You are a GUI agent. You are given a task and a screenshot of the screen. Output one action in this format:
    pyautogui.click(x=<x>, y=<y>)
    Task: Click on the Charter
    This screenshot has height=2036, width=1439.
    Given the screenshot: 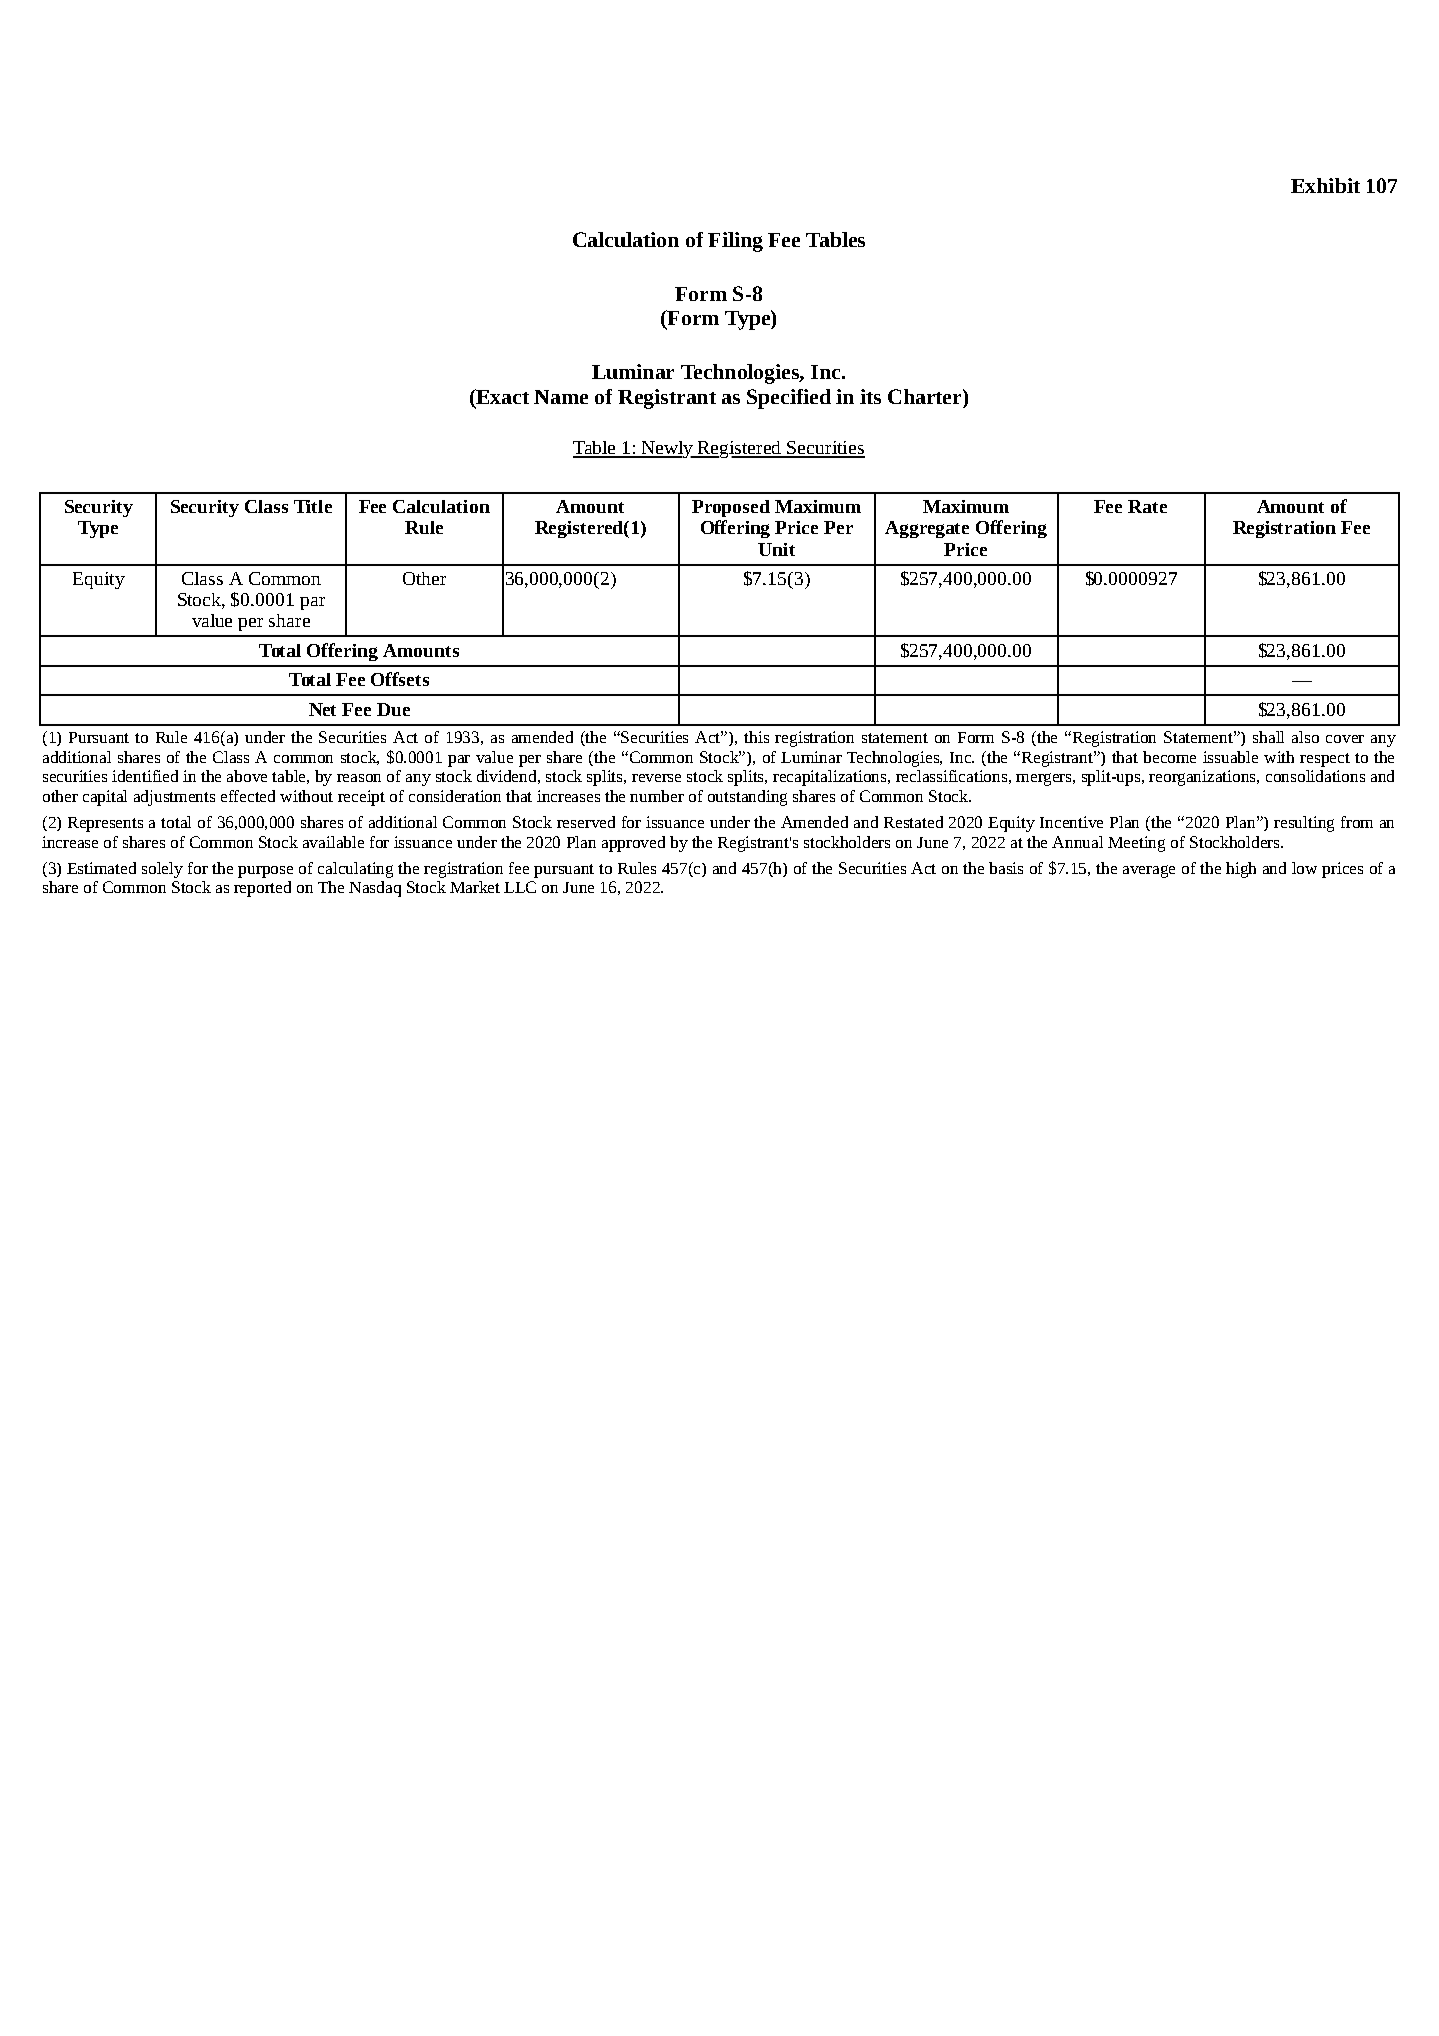 What is the action you would take?
    pyautogui.click(x=926, y=396)
